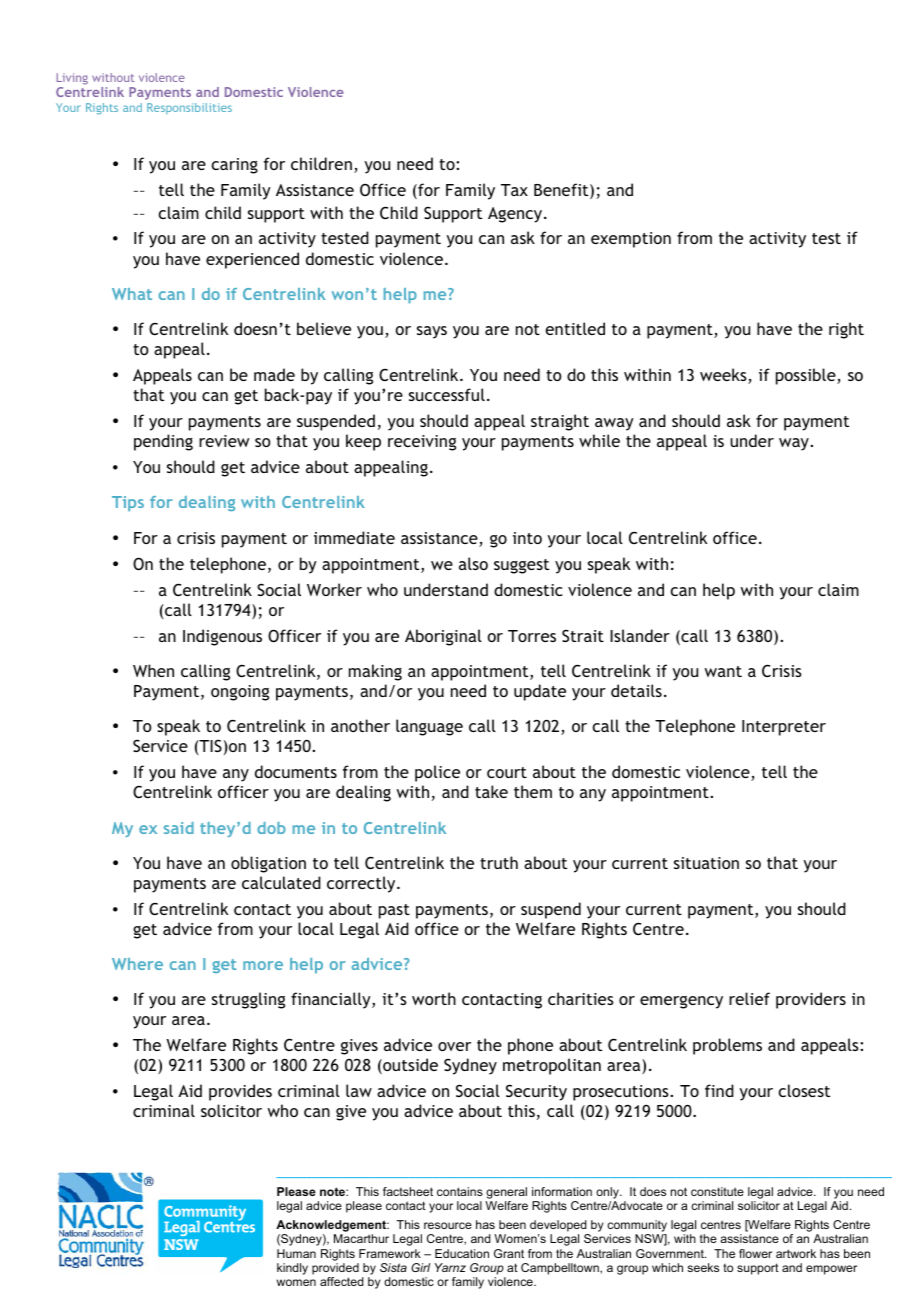 Image resolution: width=924 pixels, height=1308 pixels. Describe the element at coordinates (292, 1269) in the screenshot. I see `kindly` at that location.
